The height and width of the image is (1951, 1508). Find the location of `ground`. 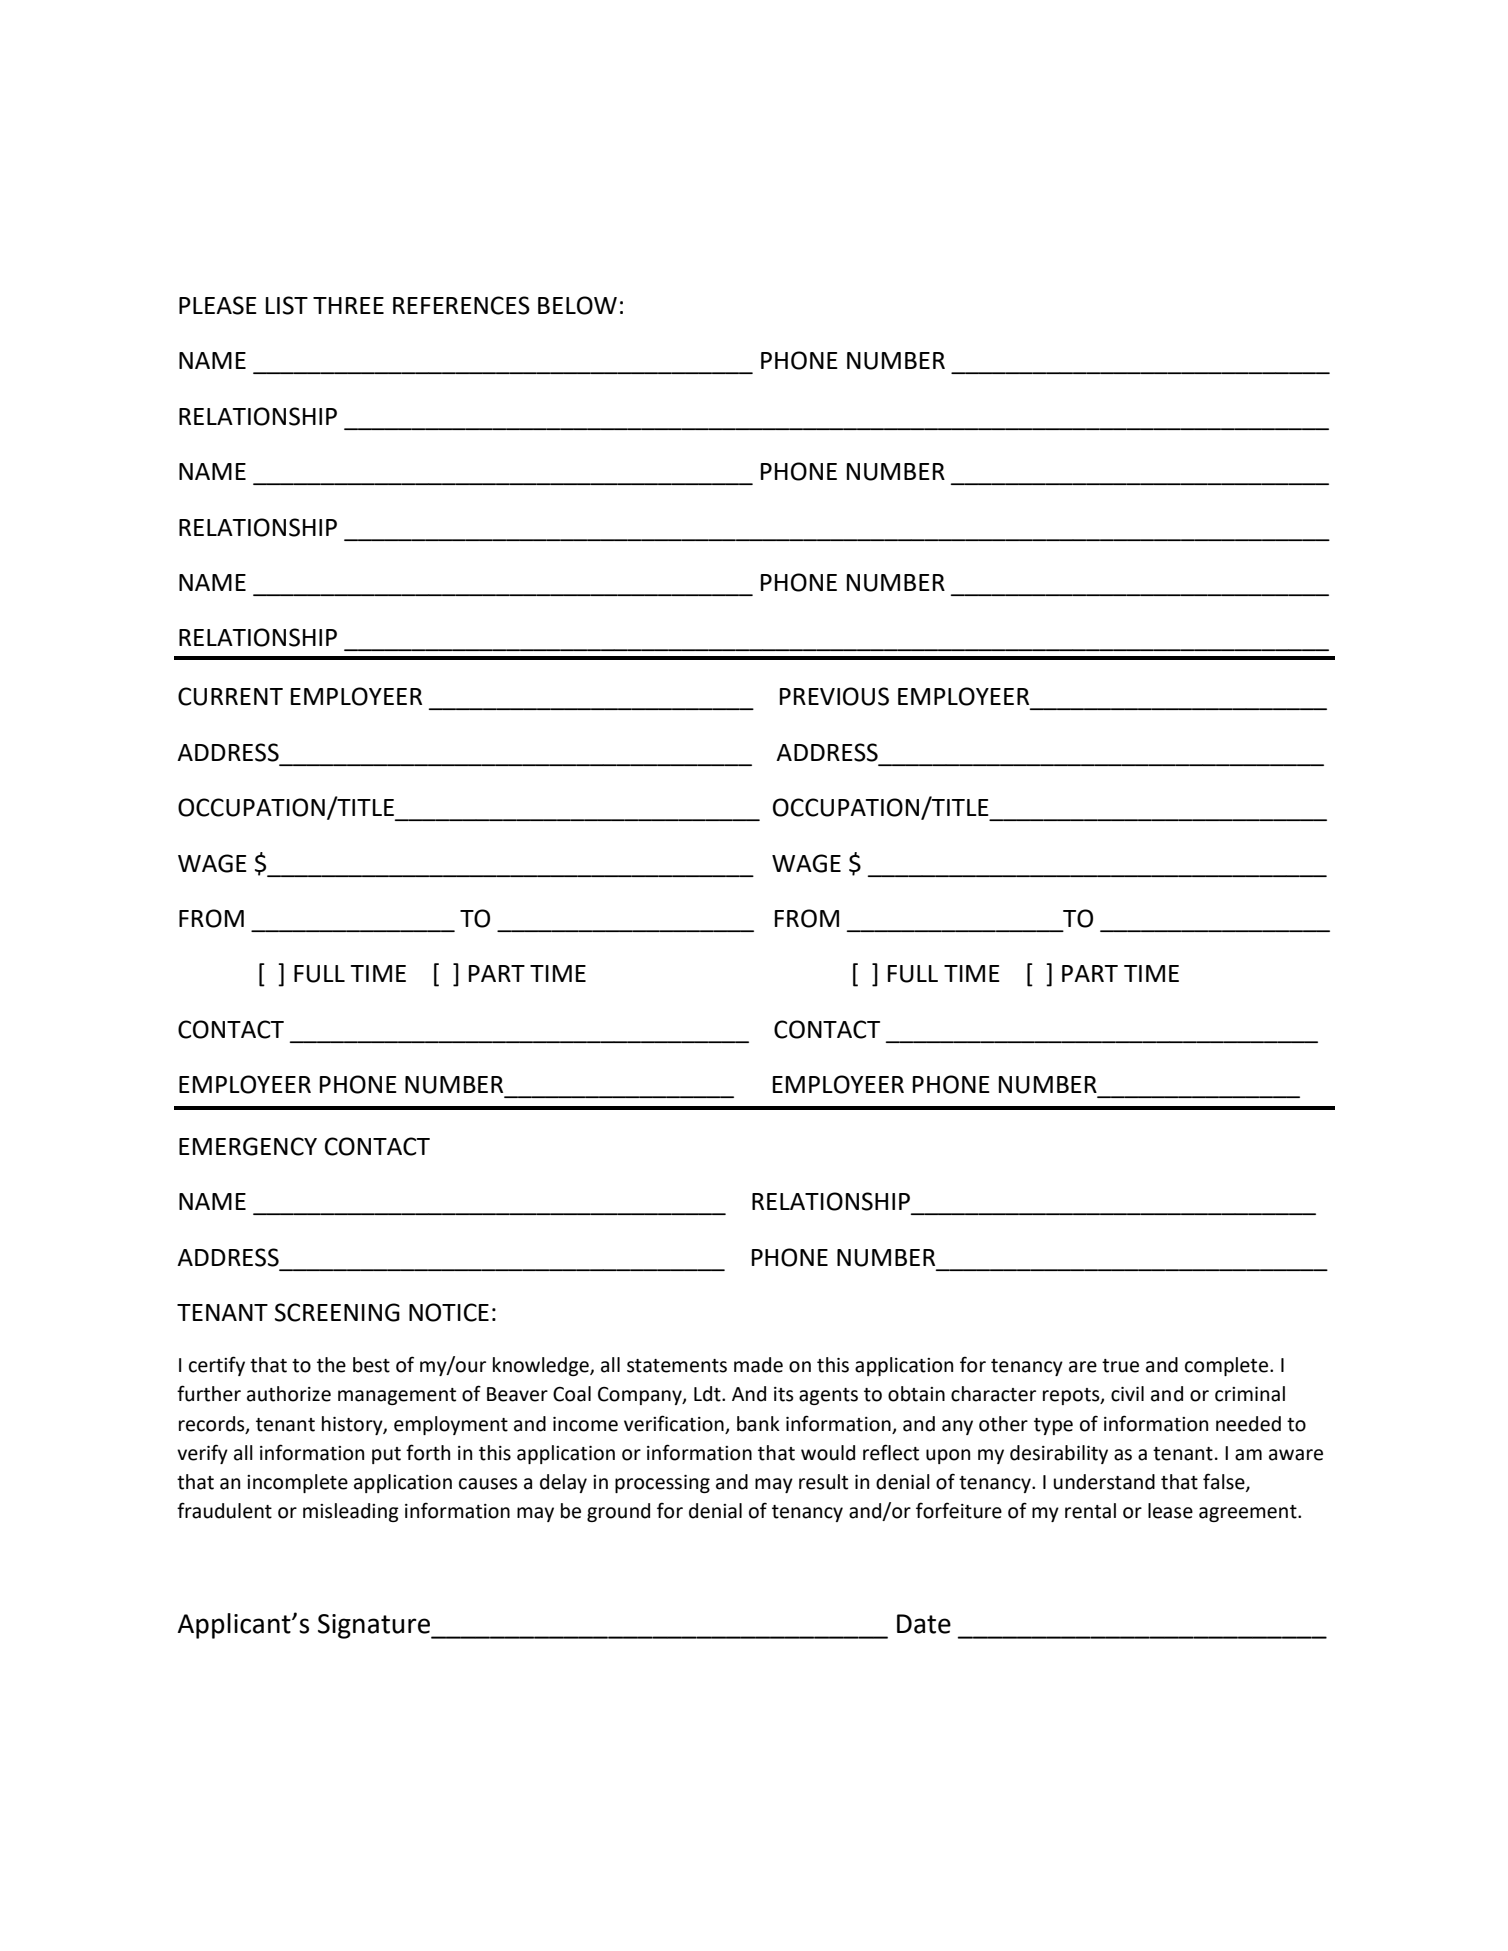

ground is located at coordinates (618, 1512).
